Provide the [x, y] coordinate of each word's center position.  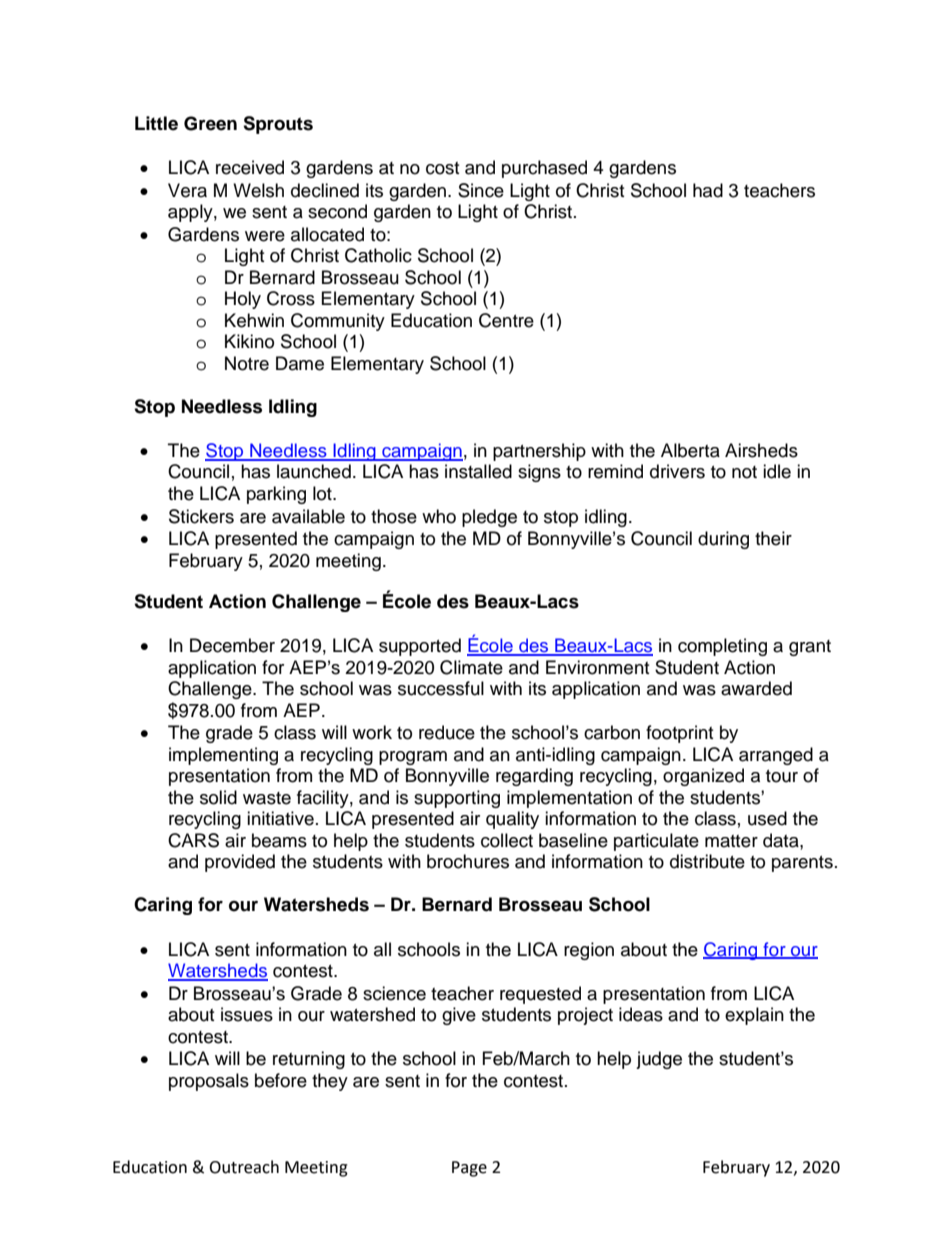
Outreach [244, 1167]
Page [469, 1169]
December [232, 645]
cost [442, 168]
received [250, 167]
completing [722, 647]
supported [420, 647]
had [708, 190]
